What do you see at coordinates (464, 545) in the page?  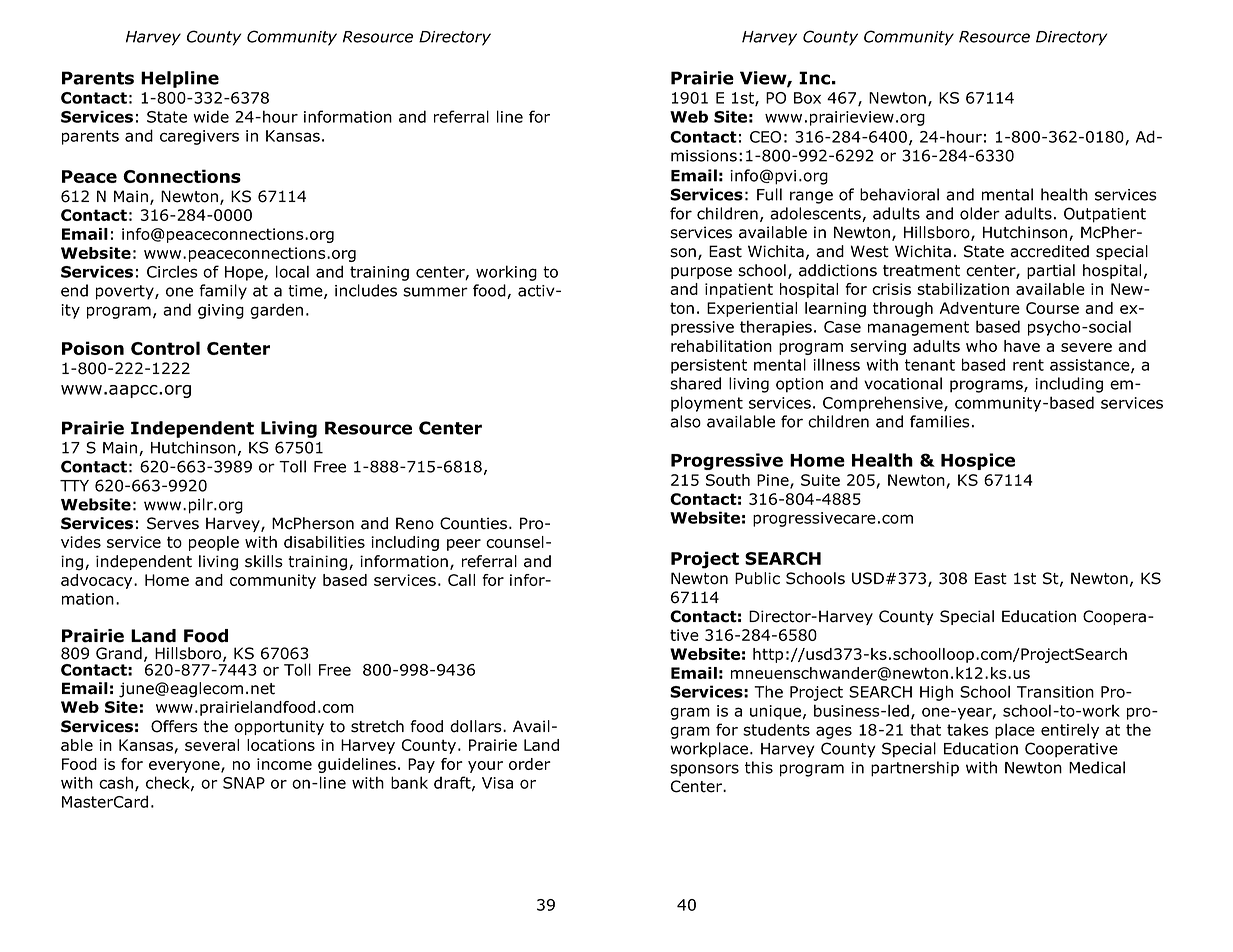 I see `peer` at bounding box center [464, 545].
